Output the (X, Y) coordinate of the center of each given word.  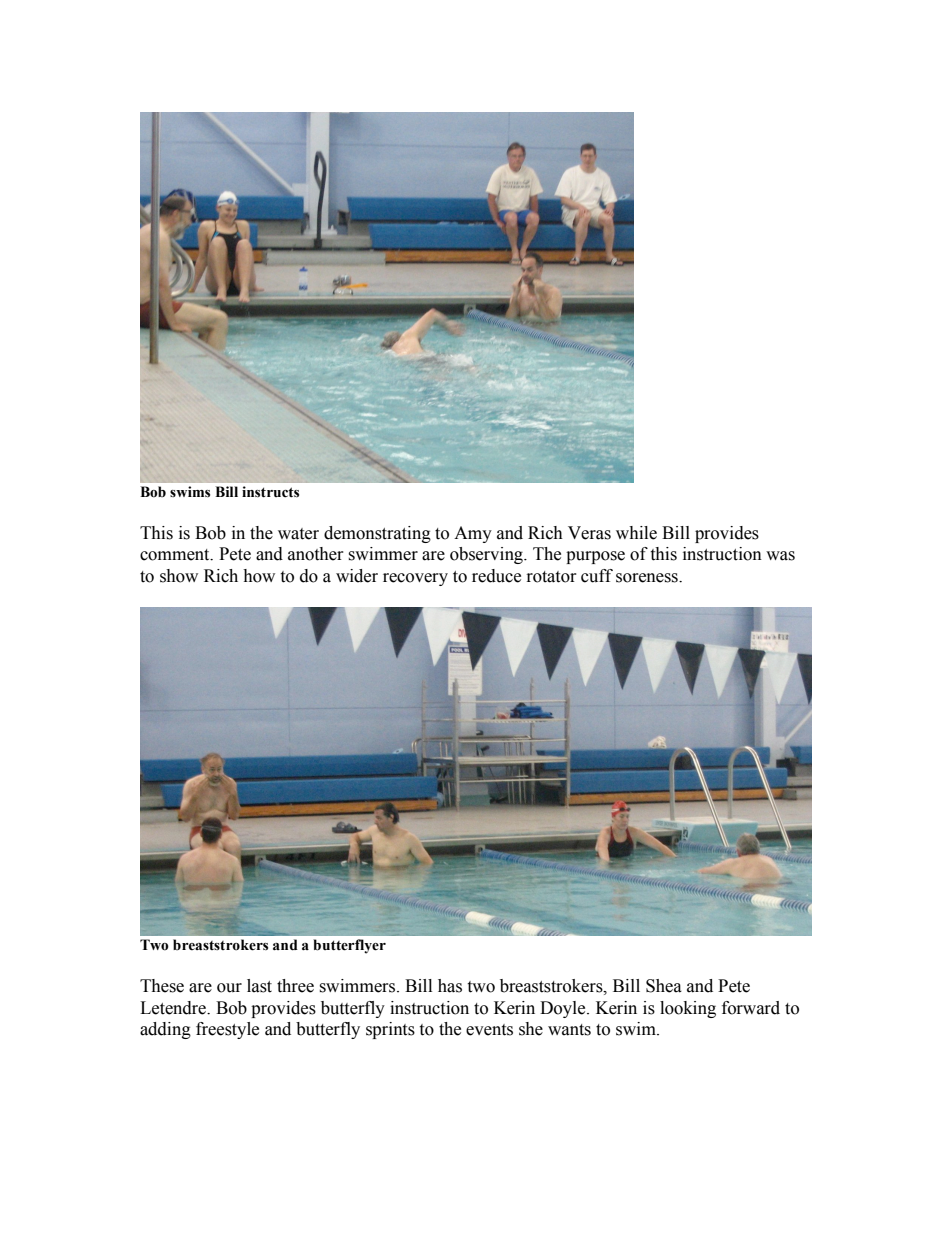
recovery (415, 579)
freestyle (227, 1030)
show (179, 576)
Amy (473, 534)
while (636, 533)
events (489, 1030)
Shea (664, 986)
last (259, 986)
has (450, 986)
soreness (648, 578)
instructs (270, 492)
